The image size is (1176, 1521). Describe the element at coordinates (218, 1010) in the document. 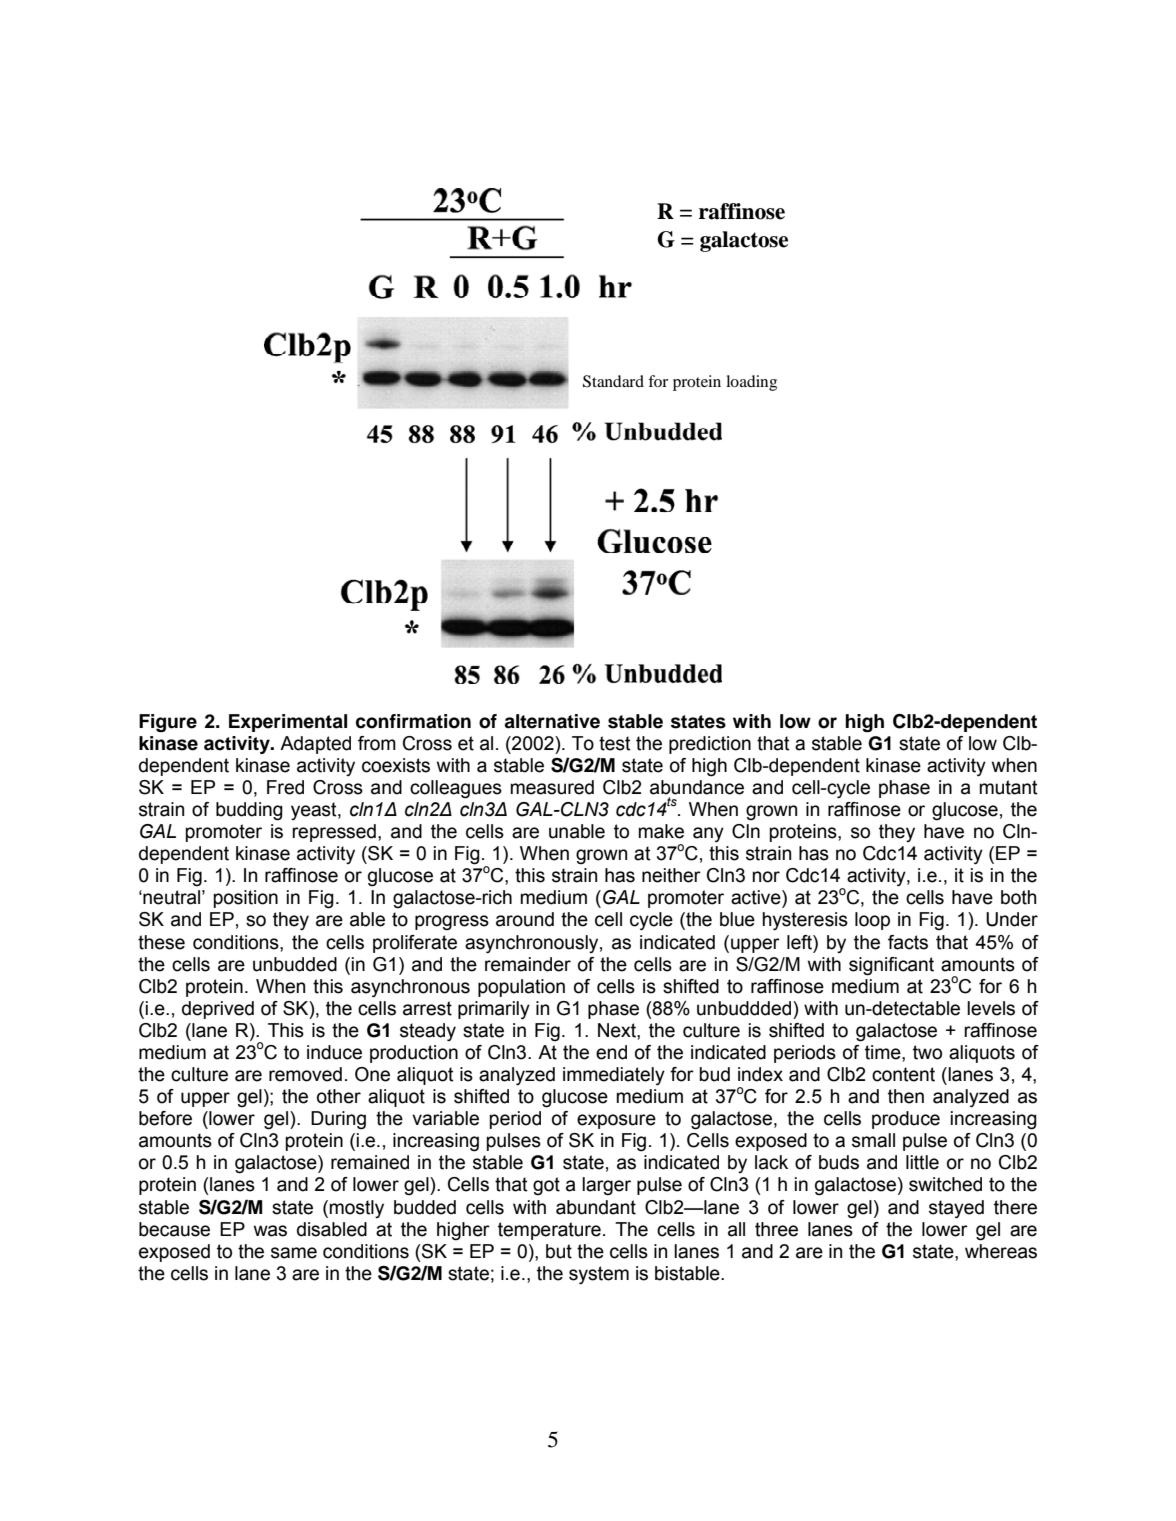

I see `deprived` at that location.
